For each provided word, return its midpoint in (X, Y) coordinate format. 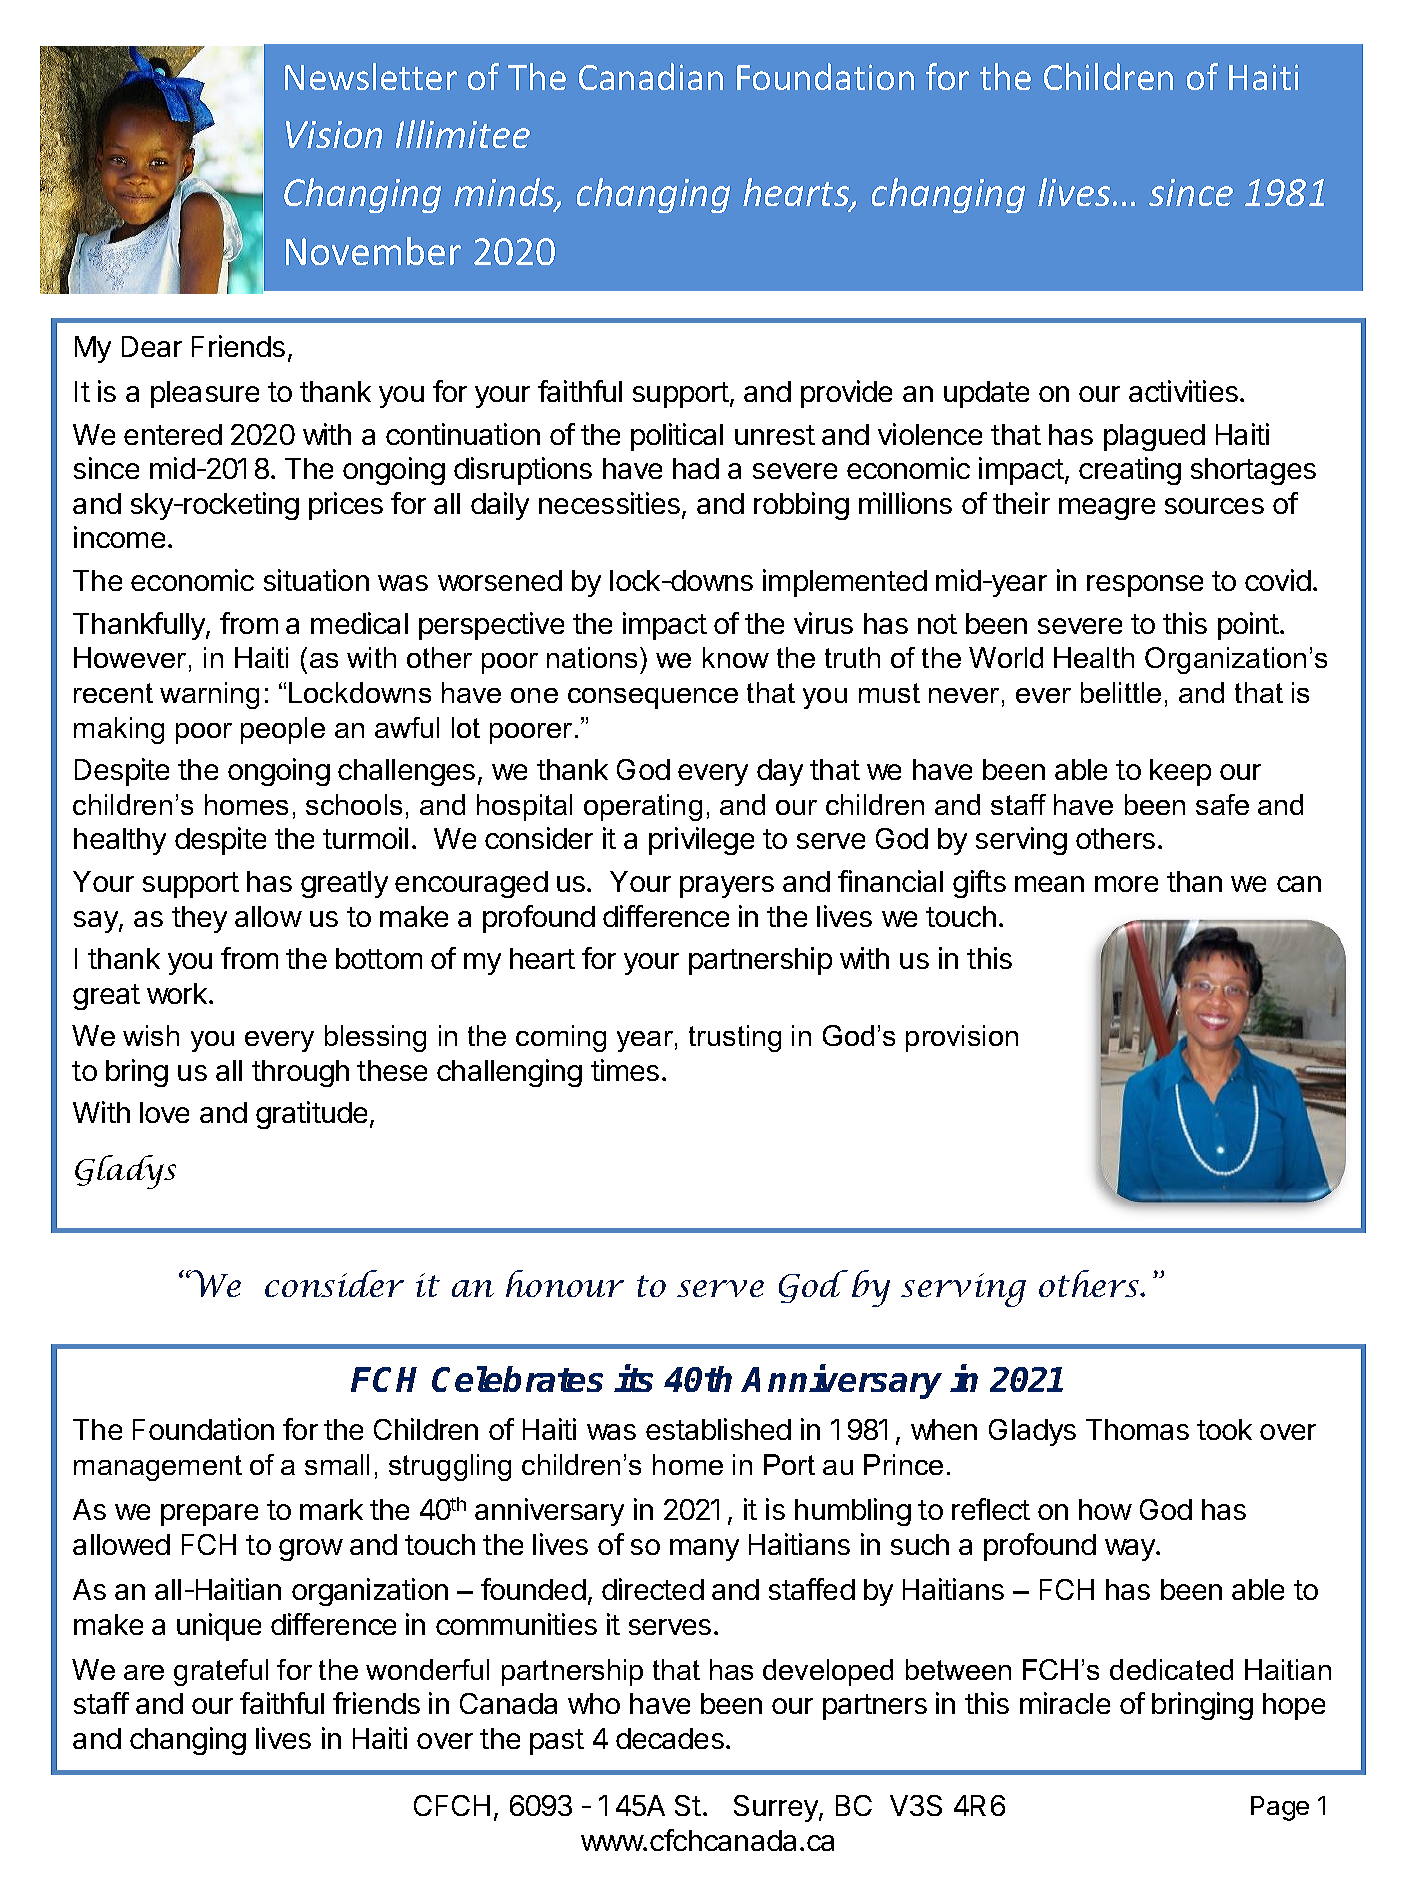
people (283, 730)
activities (1183, 391)
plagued (1154, 437)
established (718, 1429)
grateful (221, 1672)
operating (643, 807)
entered (173, 434)
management (158, 1468)
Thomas (1137, 1429)
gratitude (311, 1115)
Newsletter (371, 76)
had (696, 468)
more (1126, 884)
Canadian (651, 76)
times (625, 1070)
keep (1180, 772)
